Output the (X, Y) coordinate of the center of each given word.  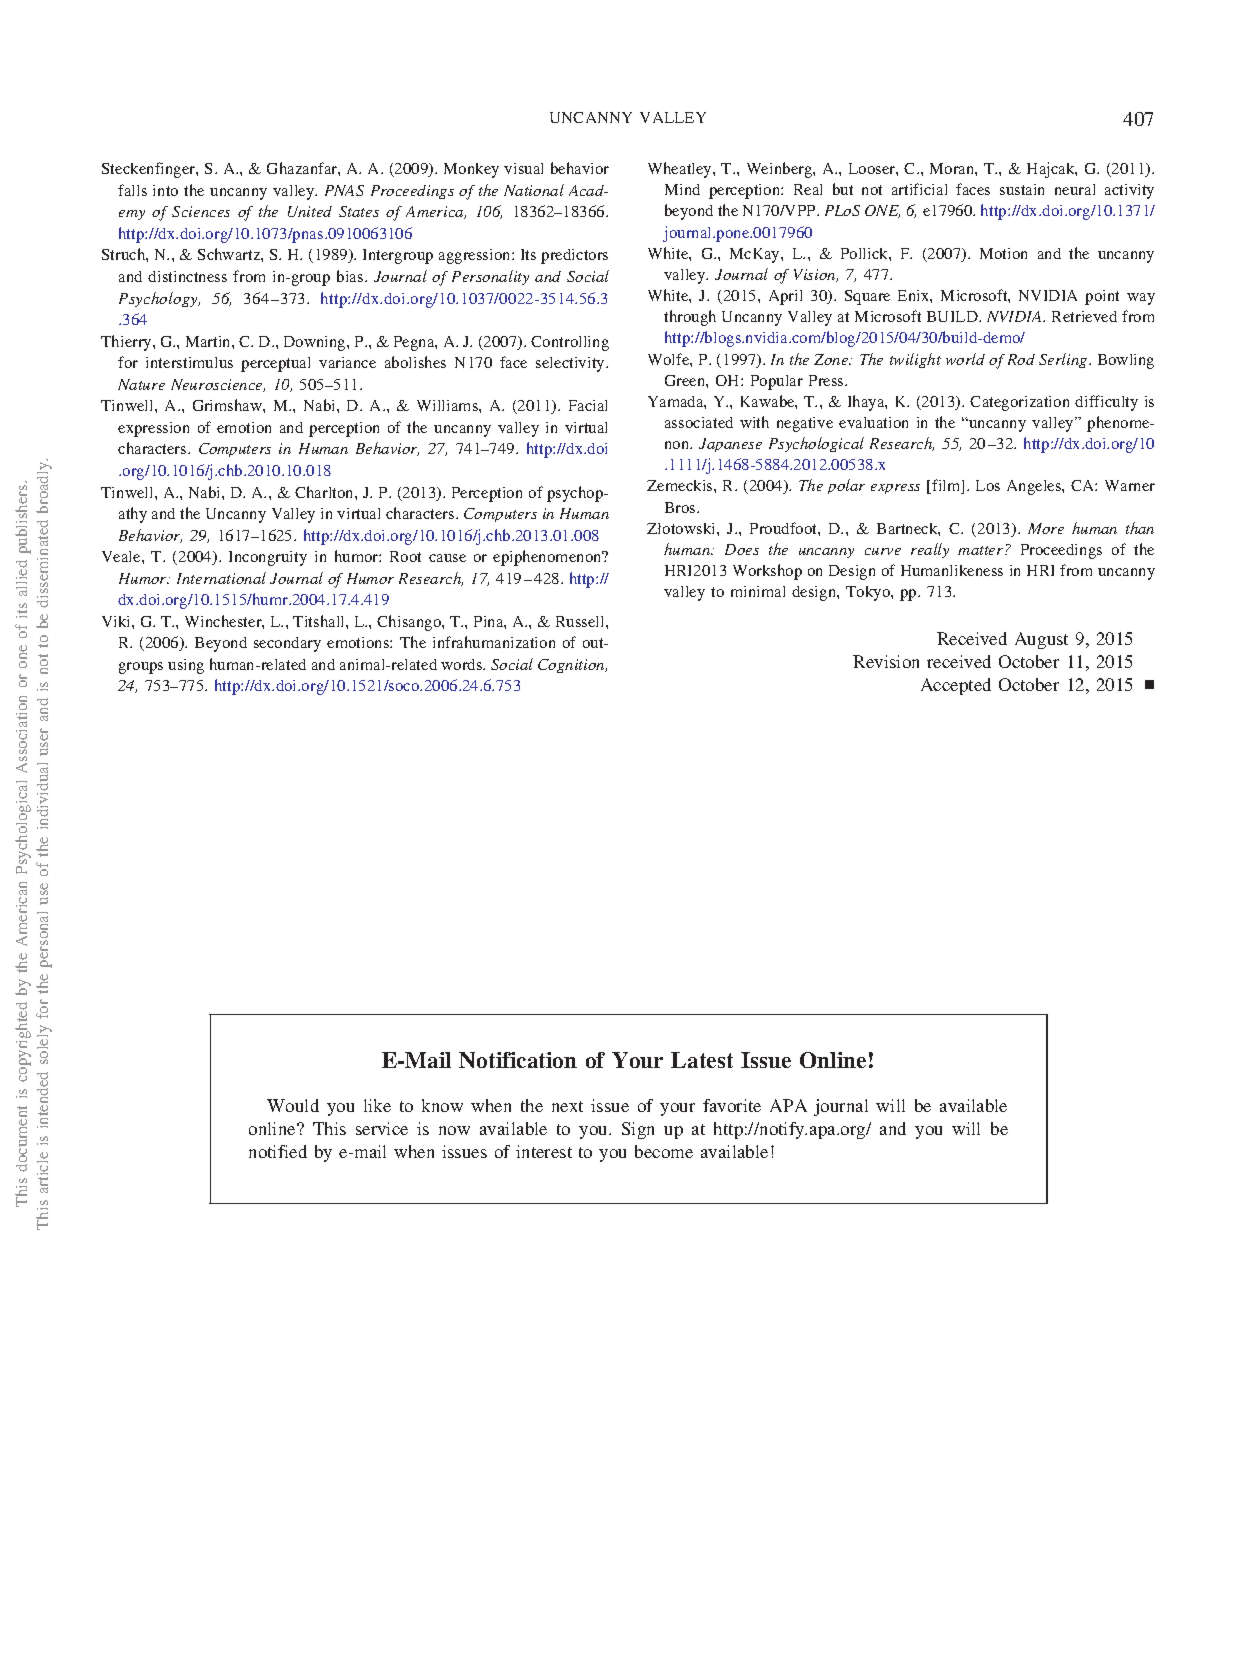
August (1041, 640)
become (664, 1151)
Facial (588, 405)
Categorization (1019, 403)
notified (278, 1151)
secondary (287, 644)
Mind (682, 189)
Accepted (956, 686)
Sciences (201, 211)
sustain (1022, 189)
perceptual (275, 364)
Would (293, 1105)
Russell (581, 621)
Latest (702, 1060)
